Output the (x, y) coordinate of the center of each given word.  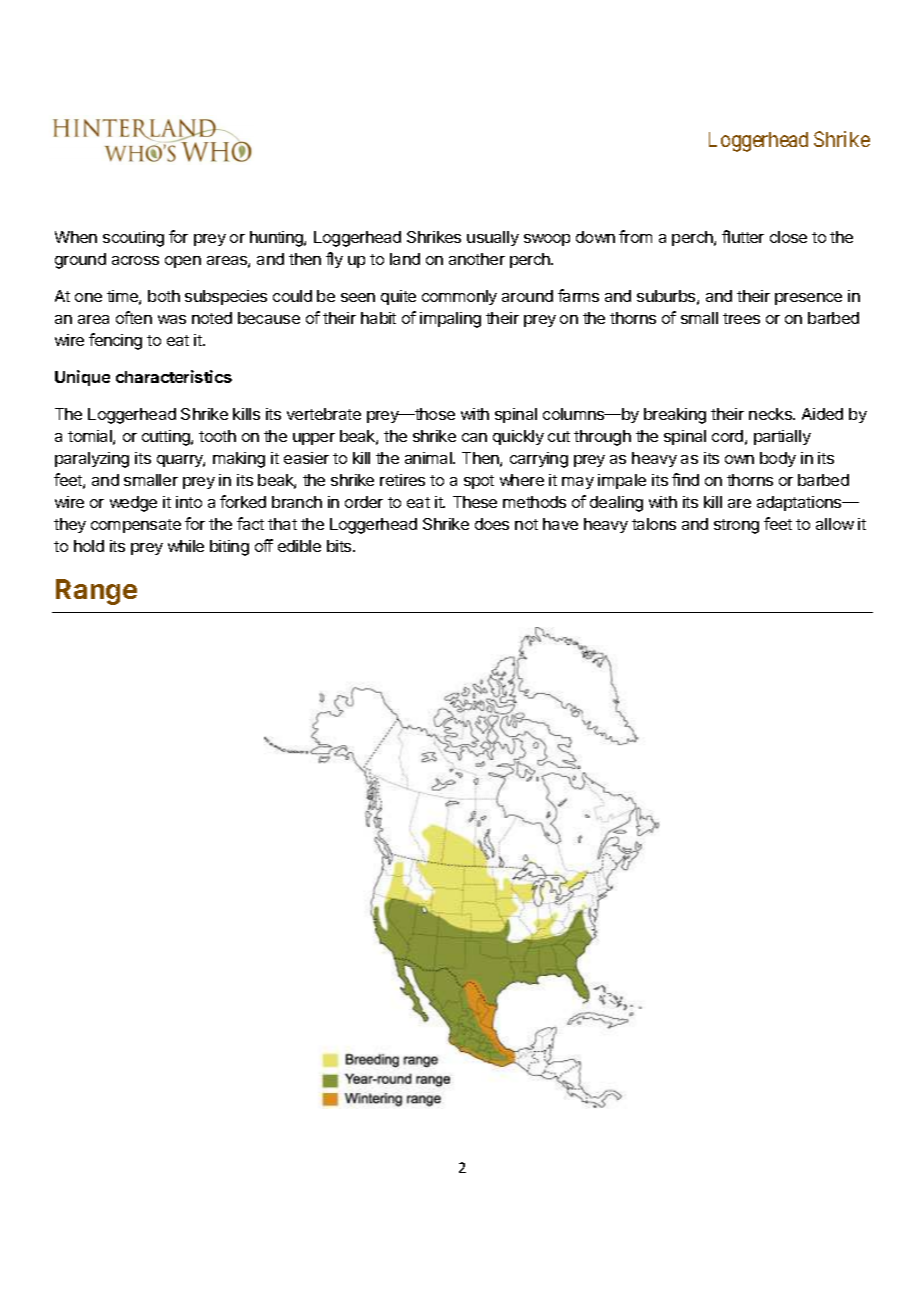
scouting (133, 239)
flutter (743, 236)
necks (771, 414)
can (474, 437)
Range (96, 592)
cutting (167, 438)
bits (340, 546)
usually (493, 238)
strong (736, 526)
